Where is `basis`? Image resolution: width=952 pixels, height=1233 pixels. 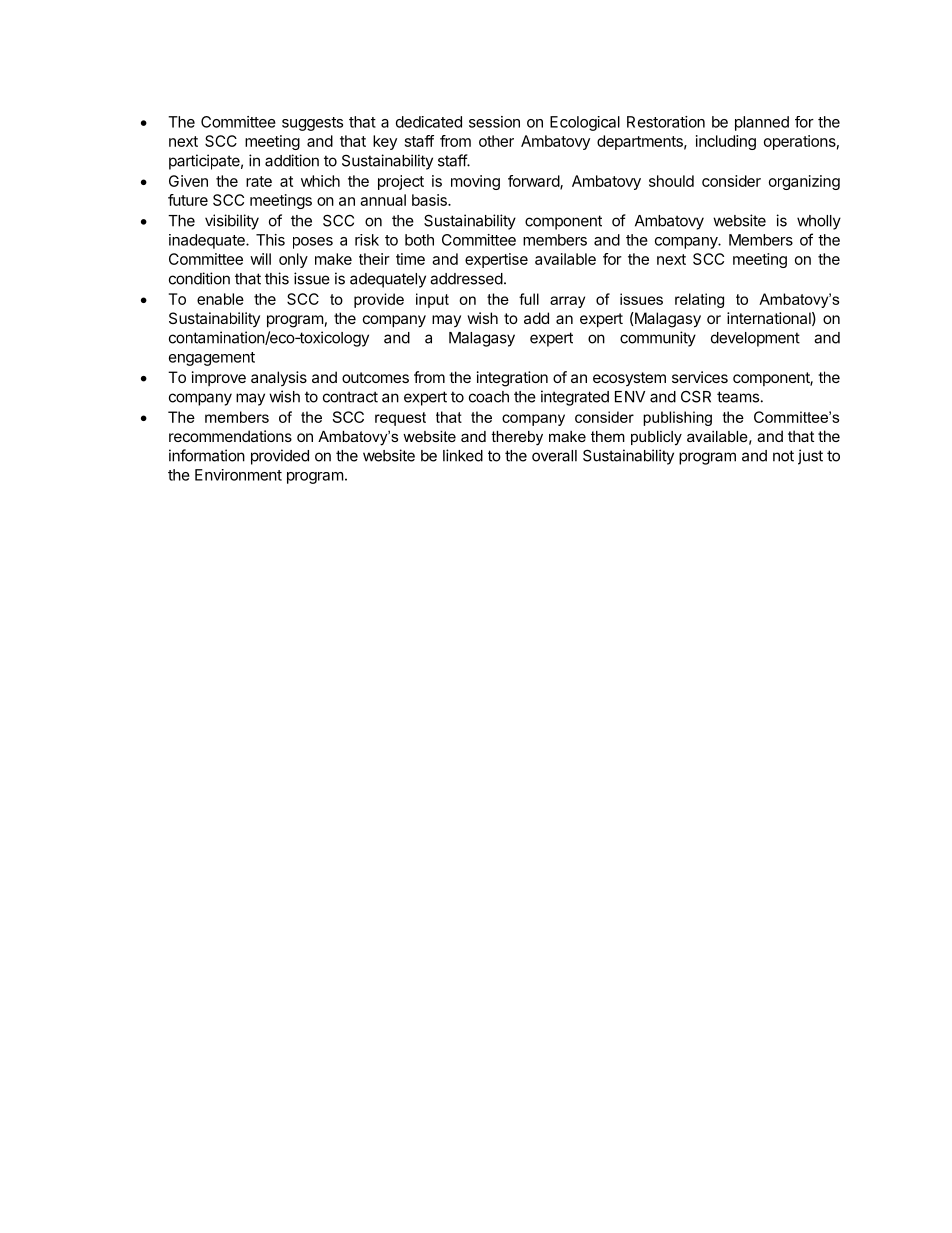
basis is located at coordinates (430, 200).
